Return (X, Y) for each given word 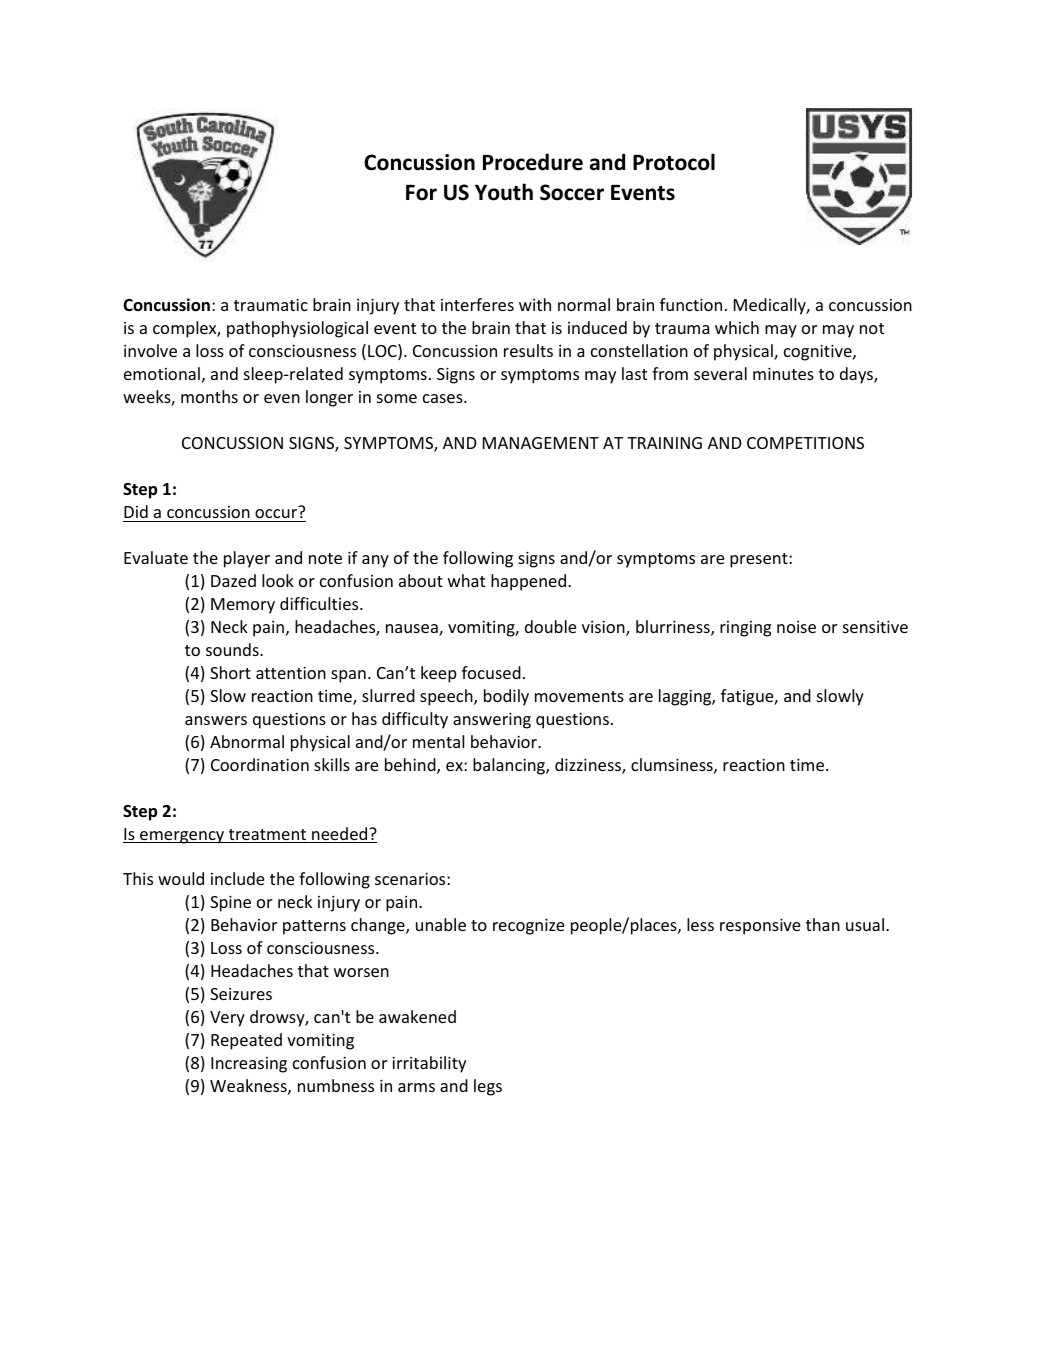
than (823, 924)
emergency (182, 837)
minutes (783, 373)
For (421, 193)
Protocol (674, 162)
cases (444, 398)
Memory (243, 606)
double (550, 626)
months (209, 396)
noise (796, 627)
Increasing (249, 1065)
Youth (504, 192)
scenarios (411, 878)
